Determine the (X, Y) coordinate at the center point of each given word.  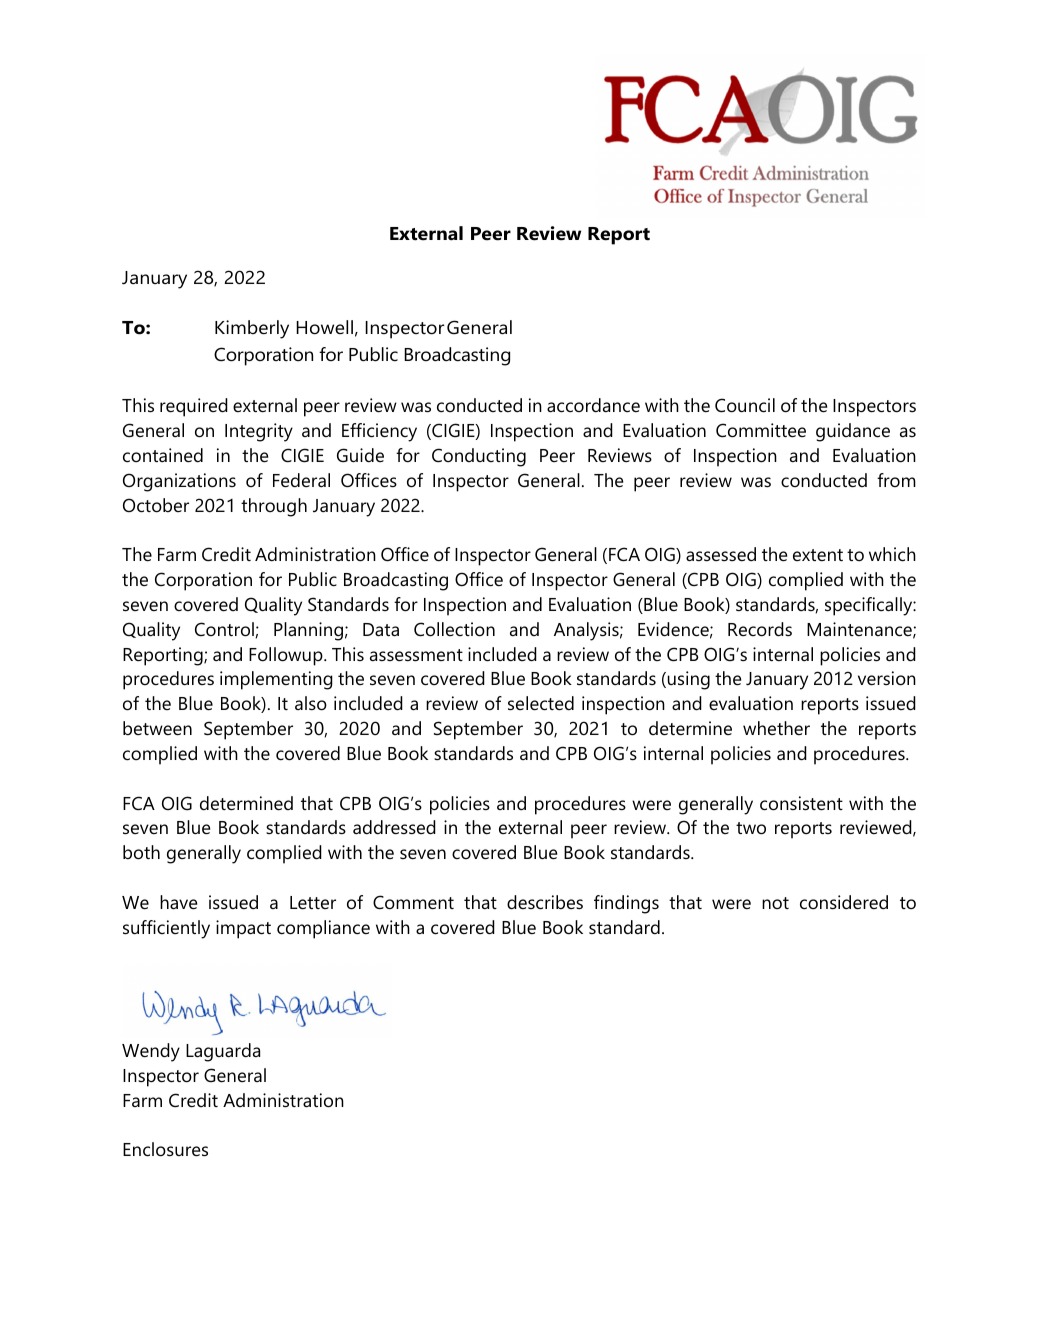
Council (745, 405)
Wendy (151, 1052)
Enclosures (165, 1149)
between (157, 728)
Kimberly (252, 329)
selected (541, 703)
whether (776, 728)
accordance (593, 405)
